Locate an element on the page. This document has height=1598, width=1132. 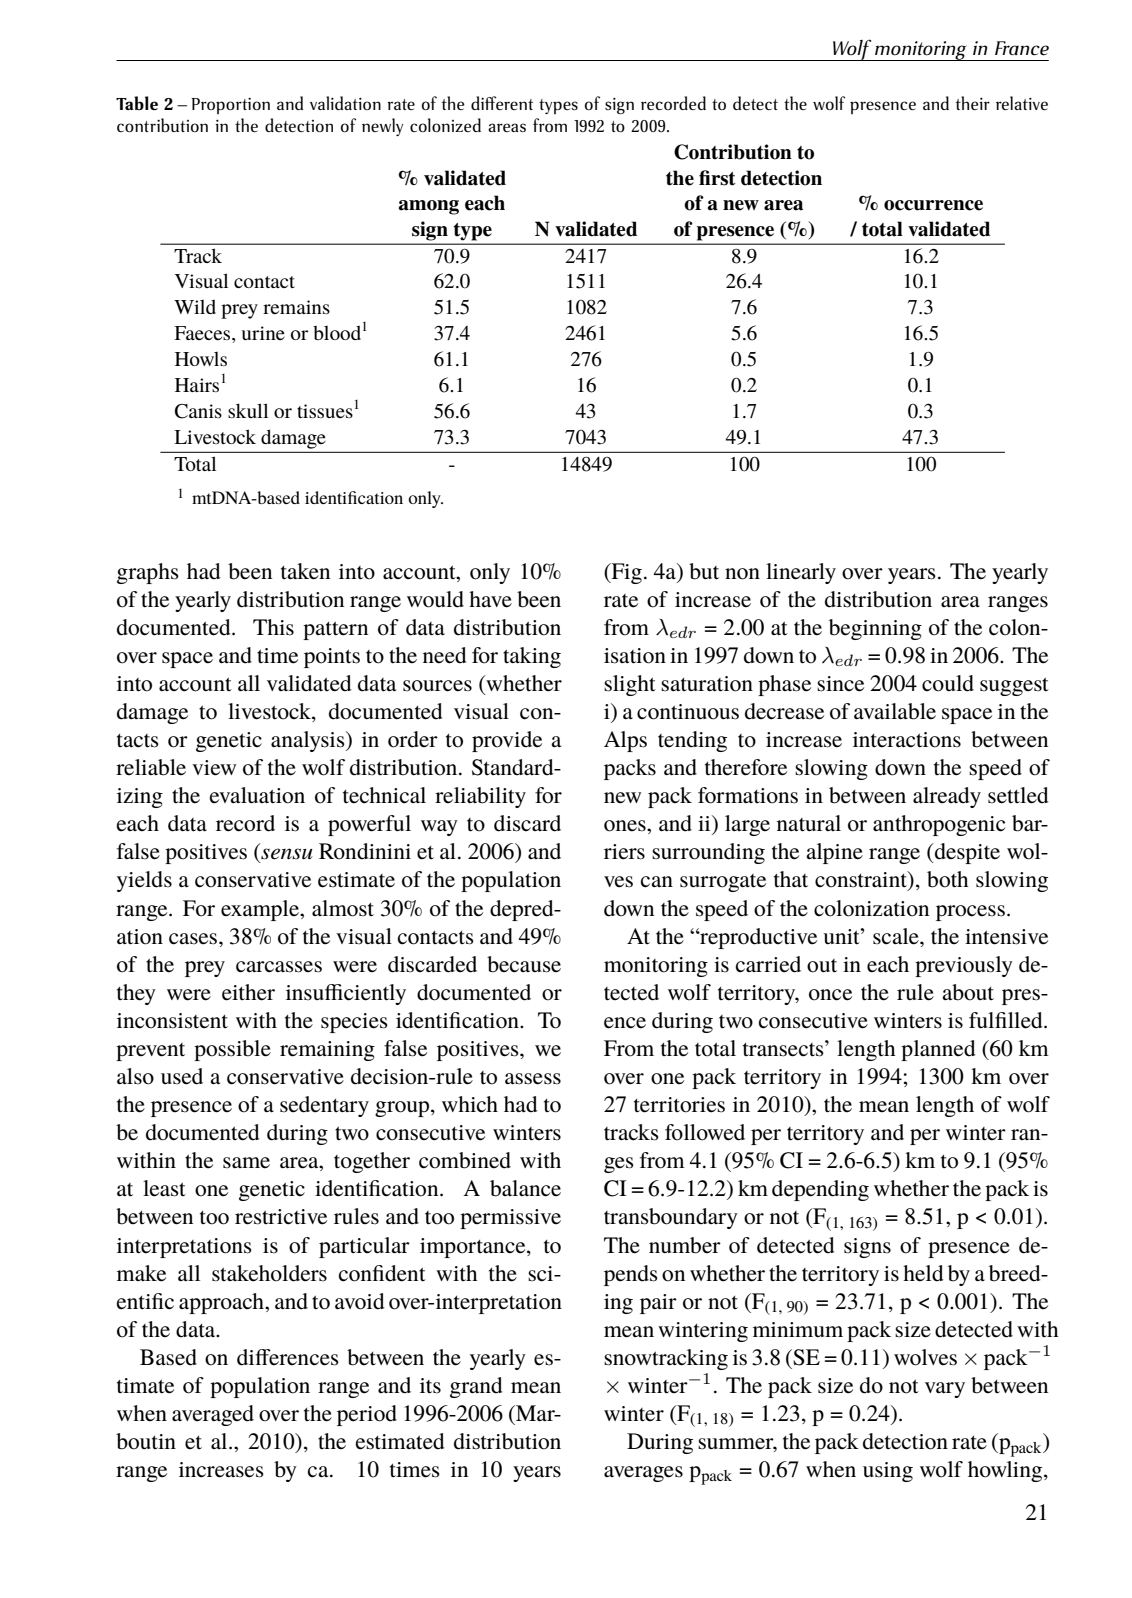
because is located at coordinates (524, 964).
